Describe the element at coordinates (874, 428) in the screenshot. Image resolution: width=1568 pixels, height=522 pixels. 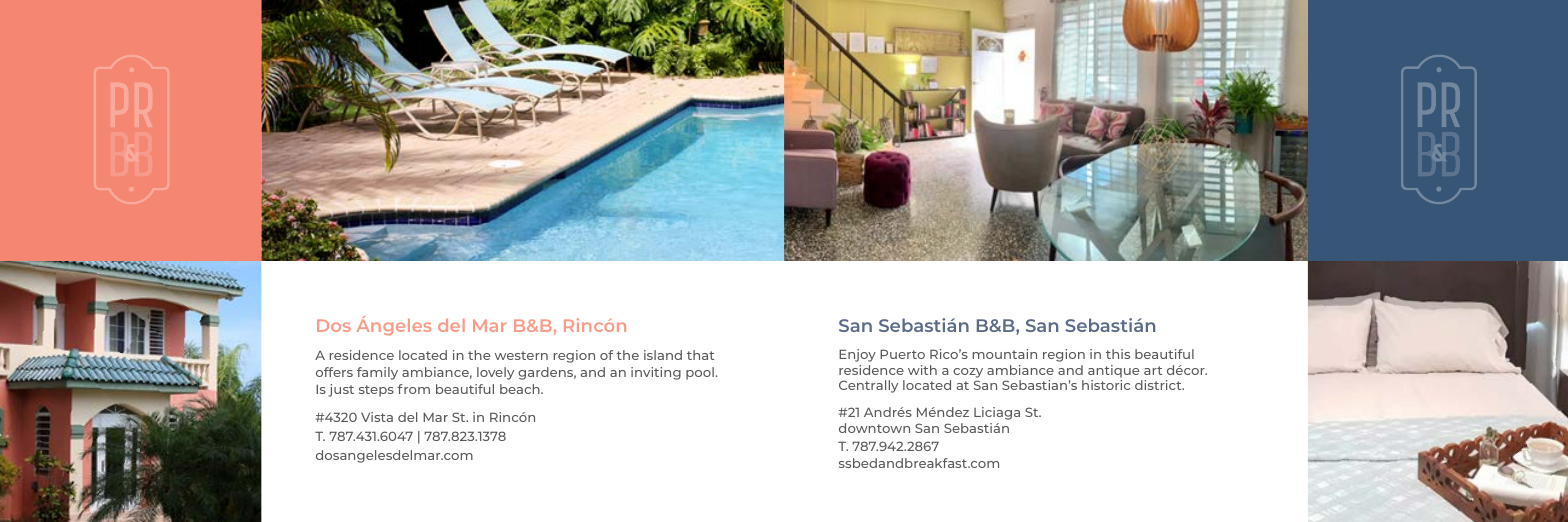
I see `downtown` at that location.
